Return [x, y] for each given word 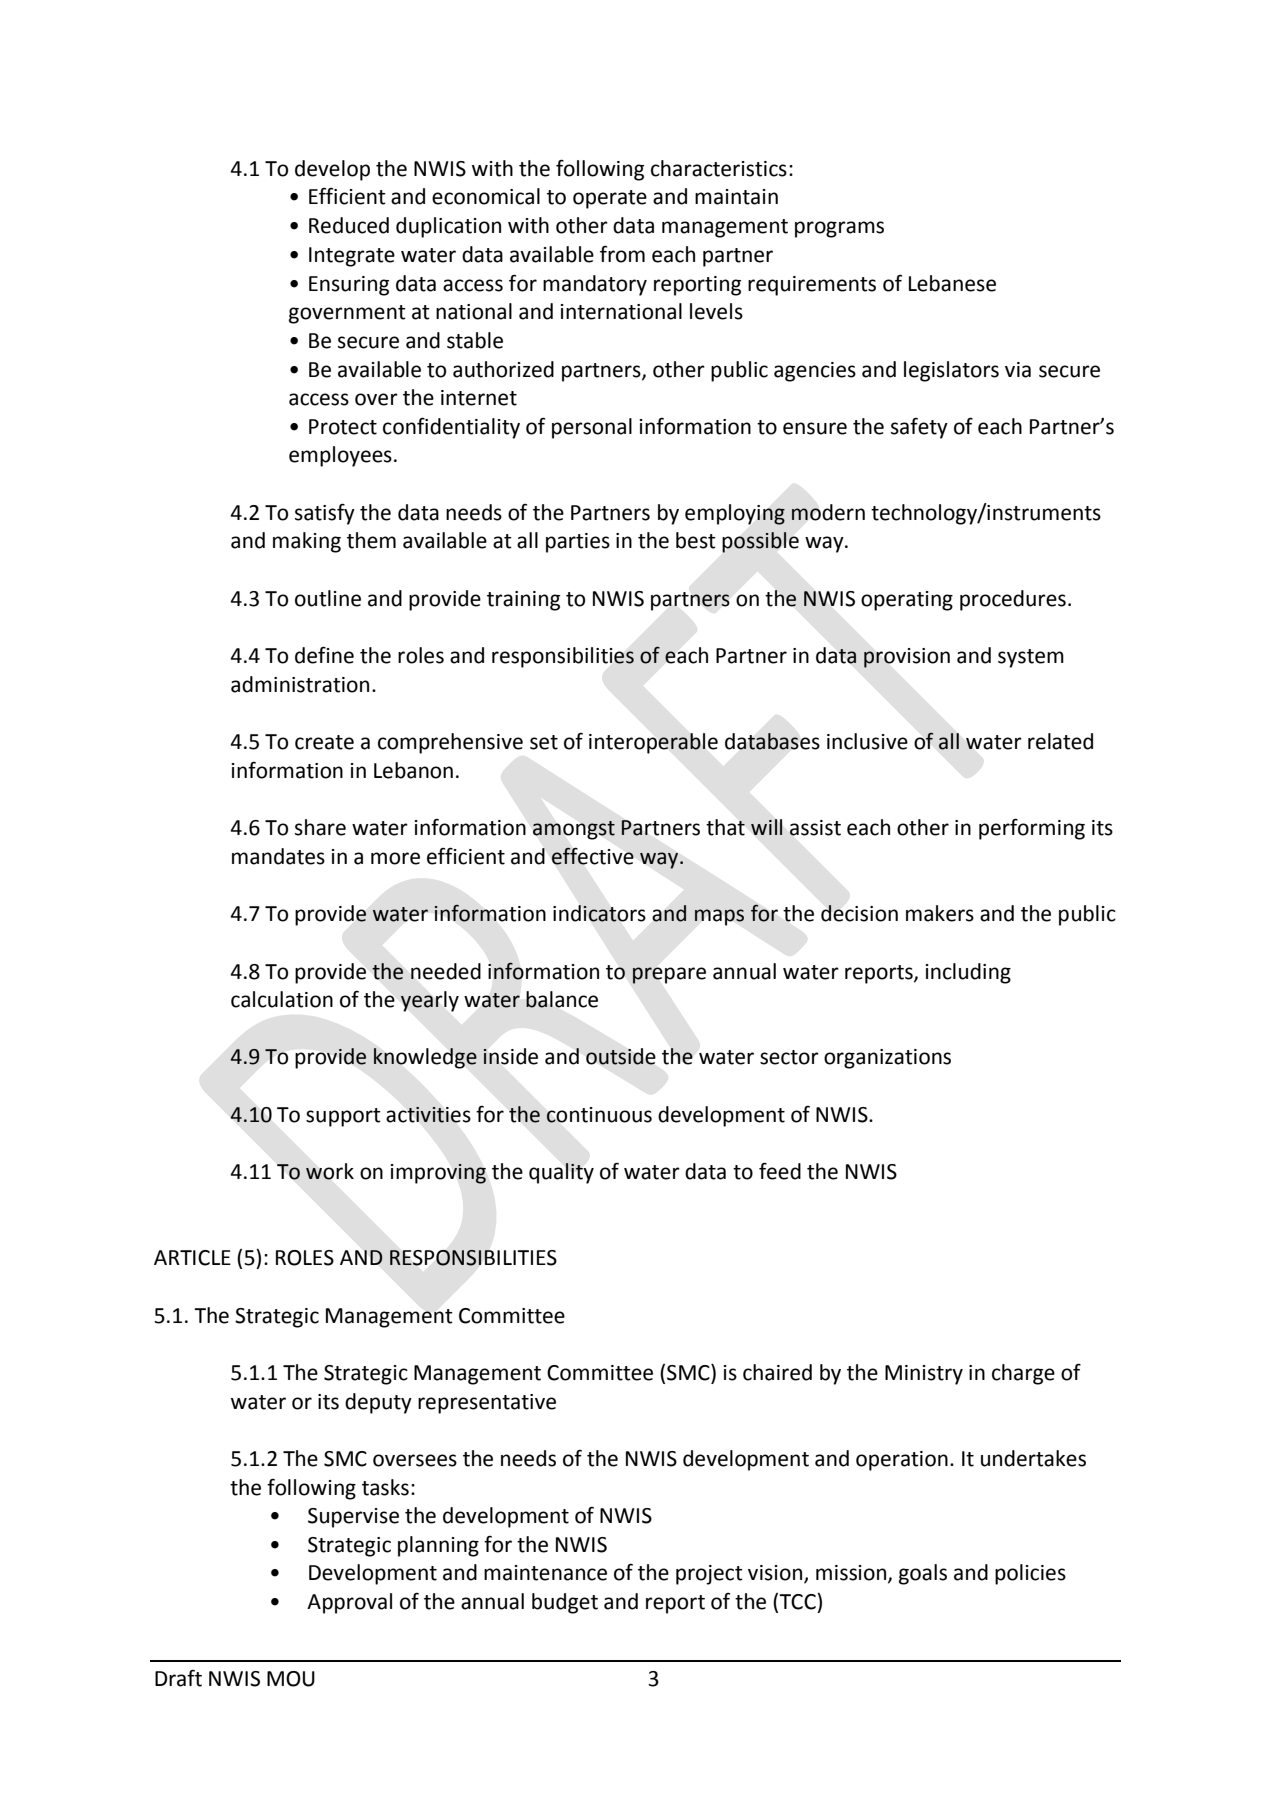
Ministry [924, 1375]
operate [610, 199]
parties [578, 543]
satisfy [325, 514]
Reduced [349, 225]
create [324, 742]
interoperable [653, 743]
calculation [282, 999]
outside [621, 1056]
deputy [378, 1403]
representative [487, 1404]
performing [1032, 829]
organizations [887, 1059]
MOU [291, 1679]
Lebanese [952, 283]
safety [919, 428]
